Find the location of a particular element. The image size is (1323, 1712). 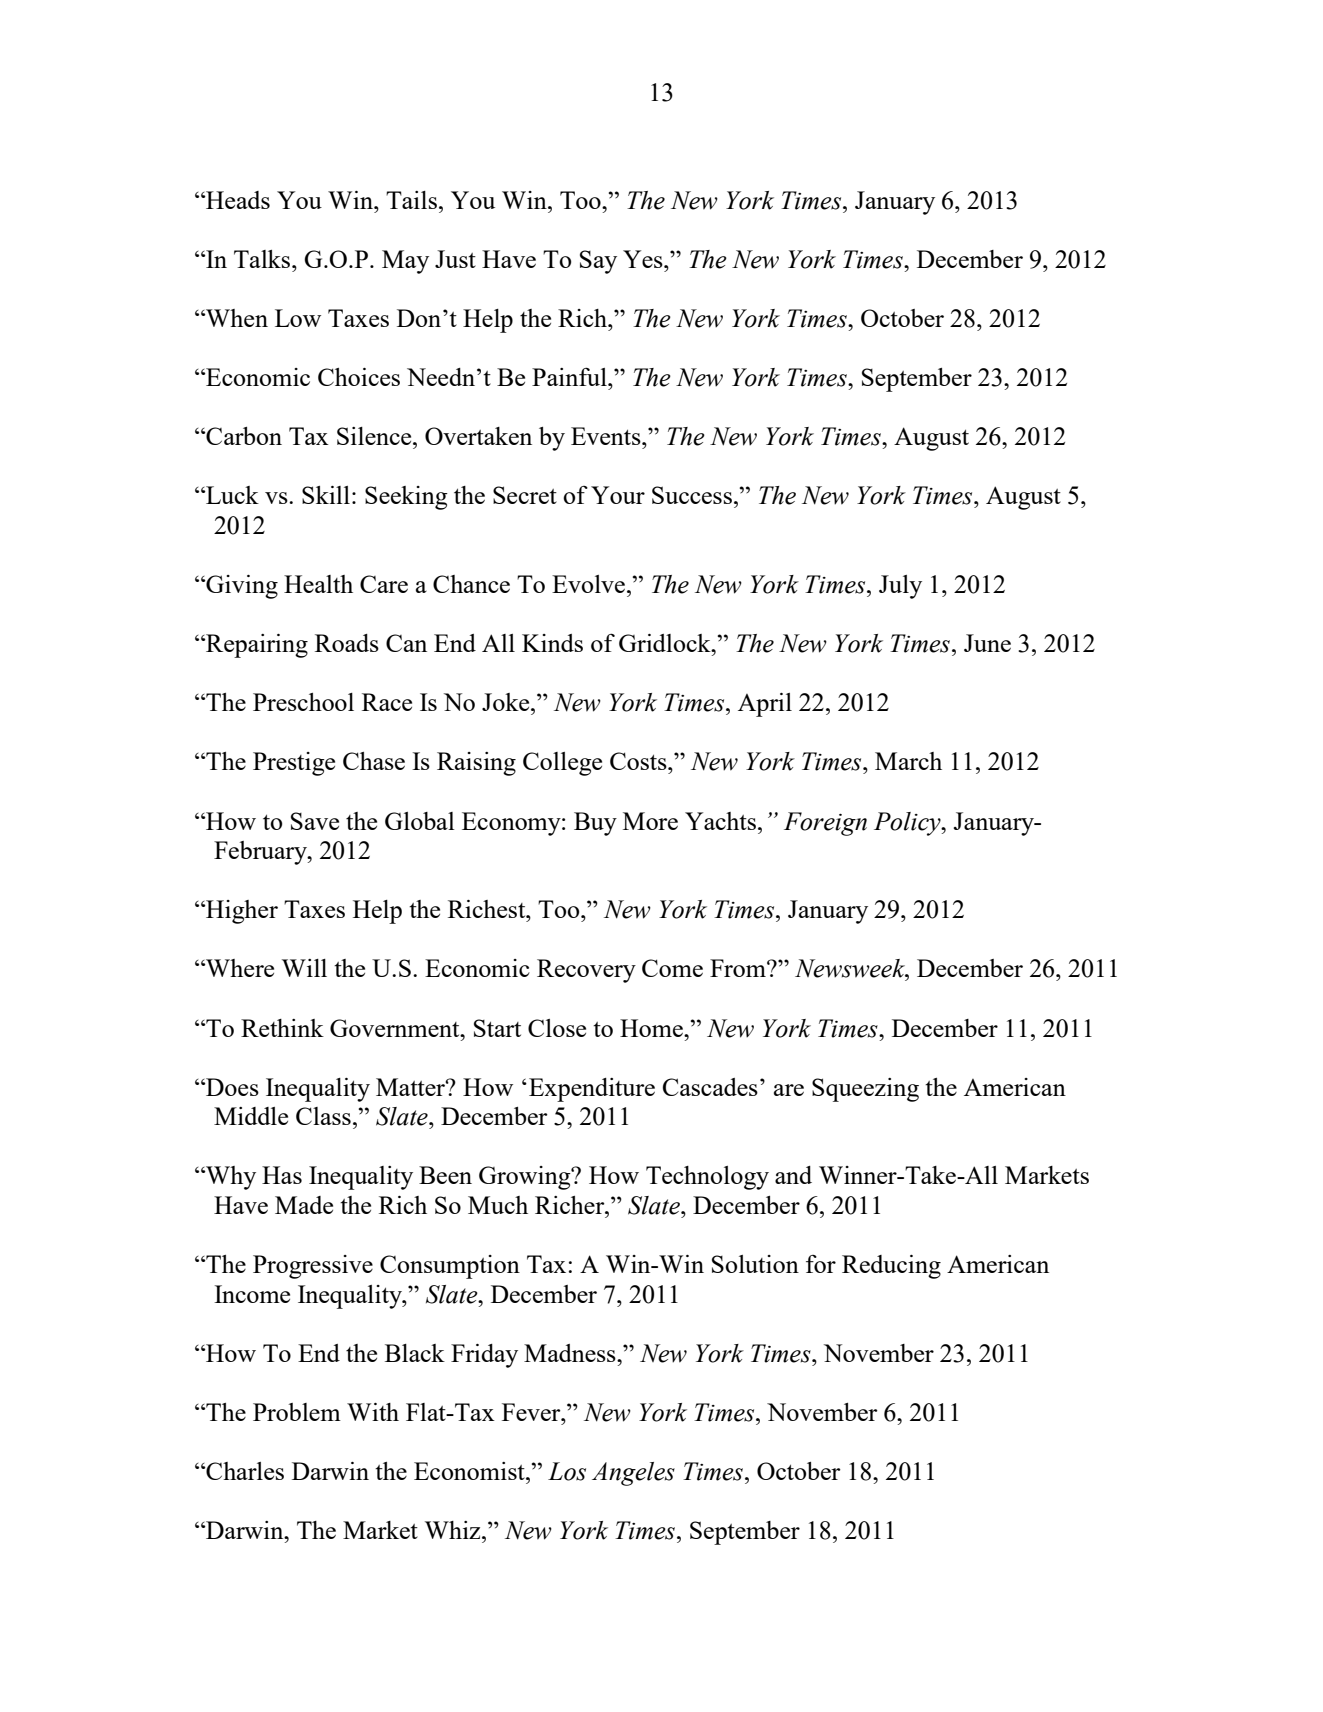

Talks is located at coordinates (263, 259).
